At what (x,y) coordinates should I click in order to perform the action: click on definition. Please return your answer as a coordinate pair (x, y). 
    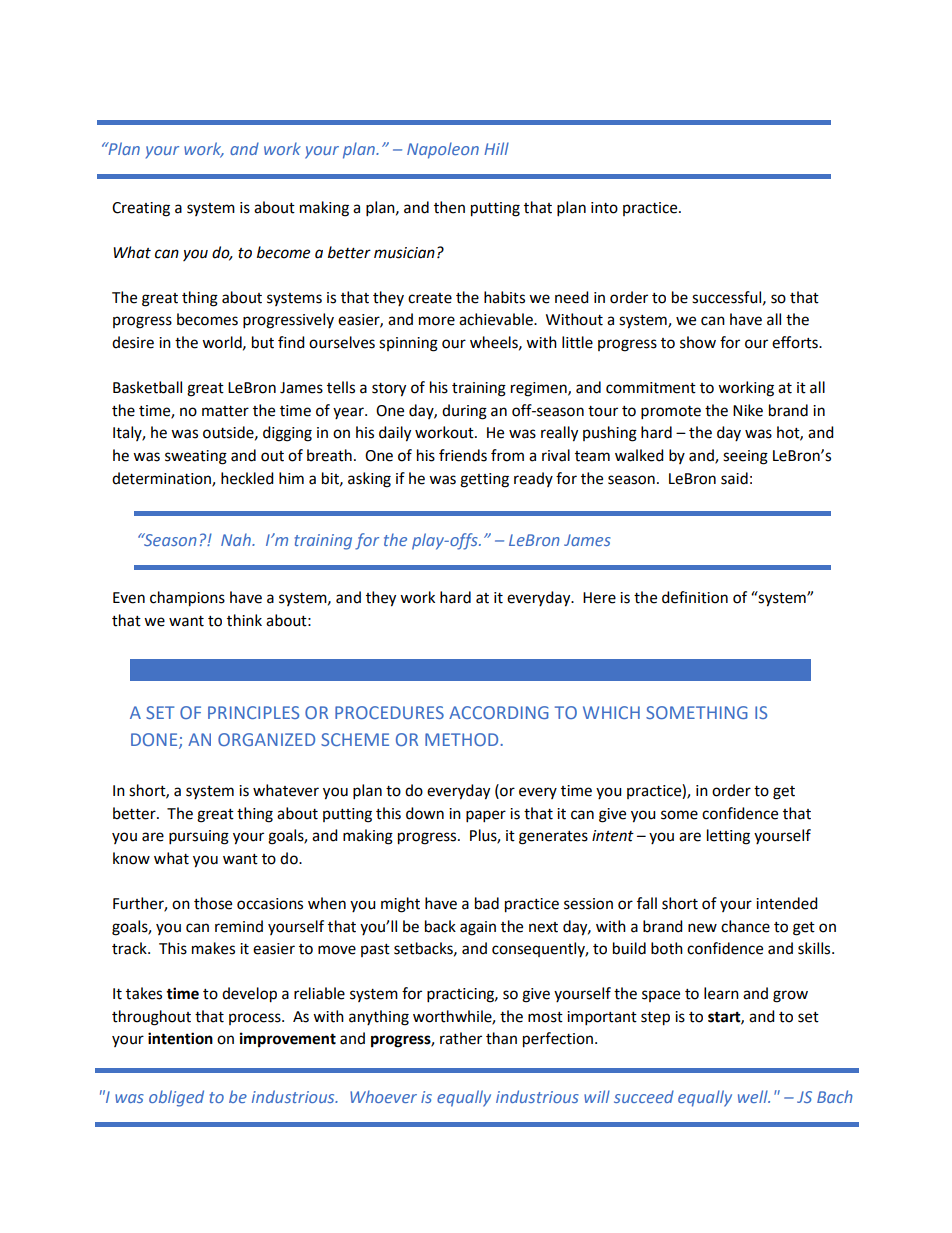
    Looking at the image, I should click on (695, 597).
